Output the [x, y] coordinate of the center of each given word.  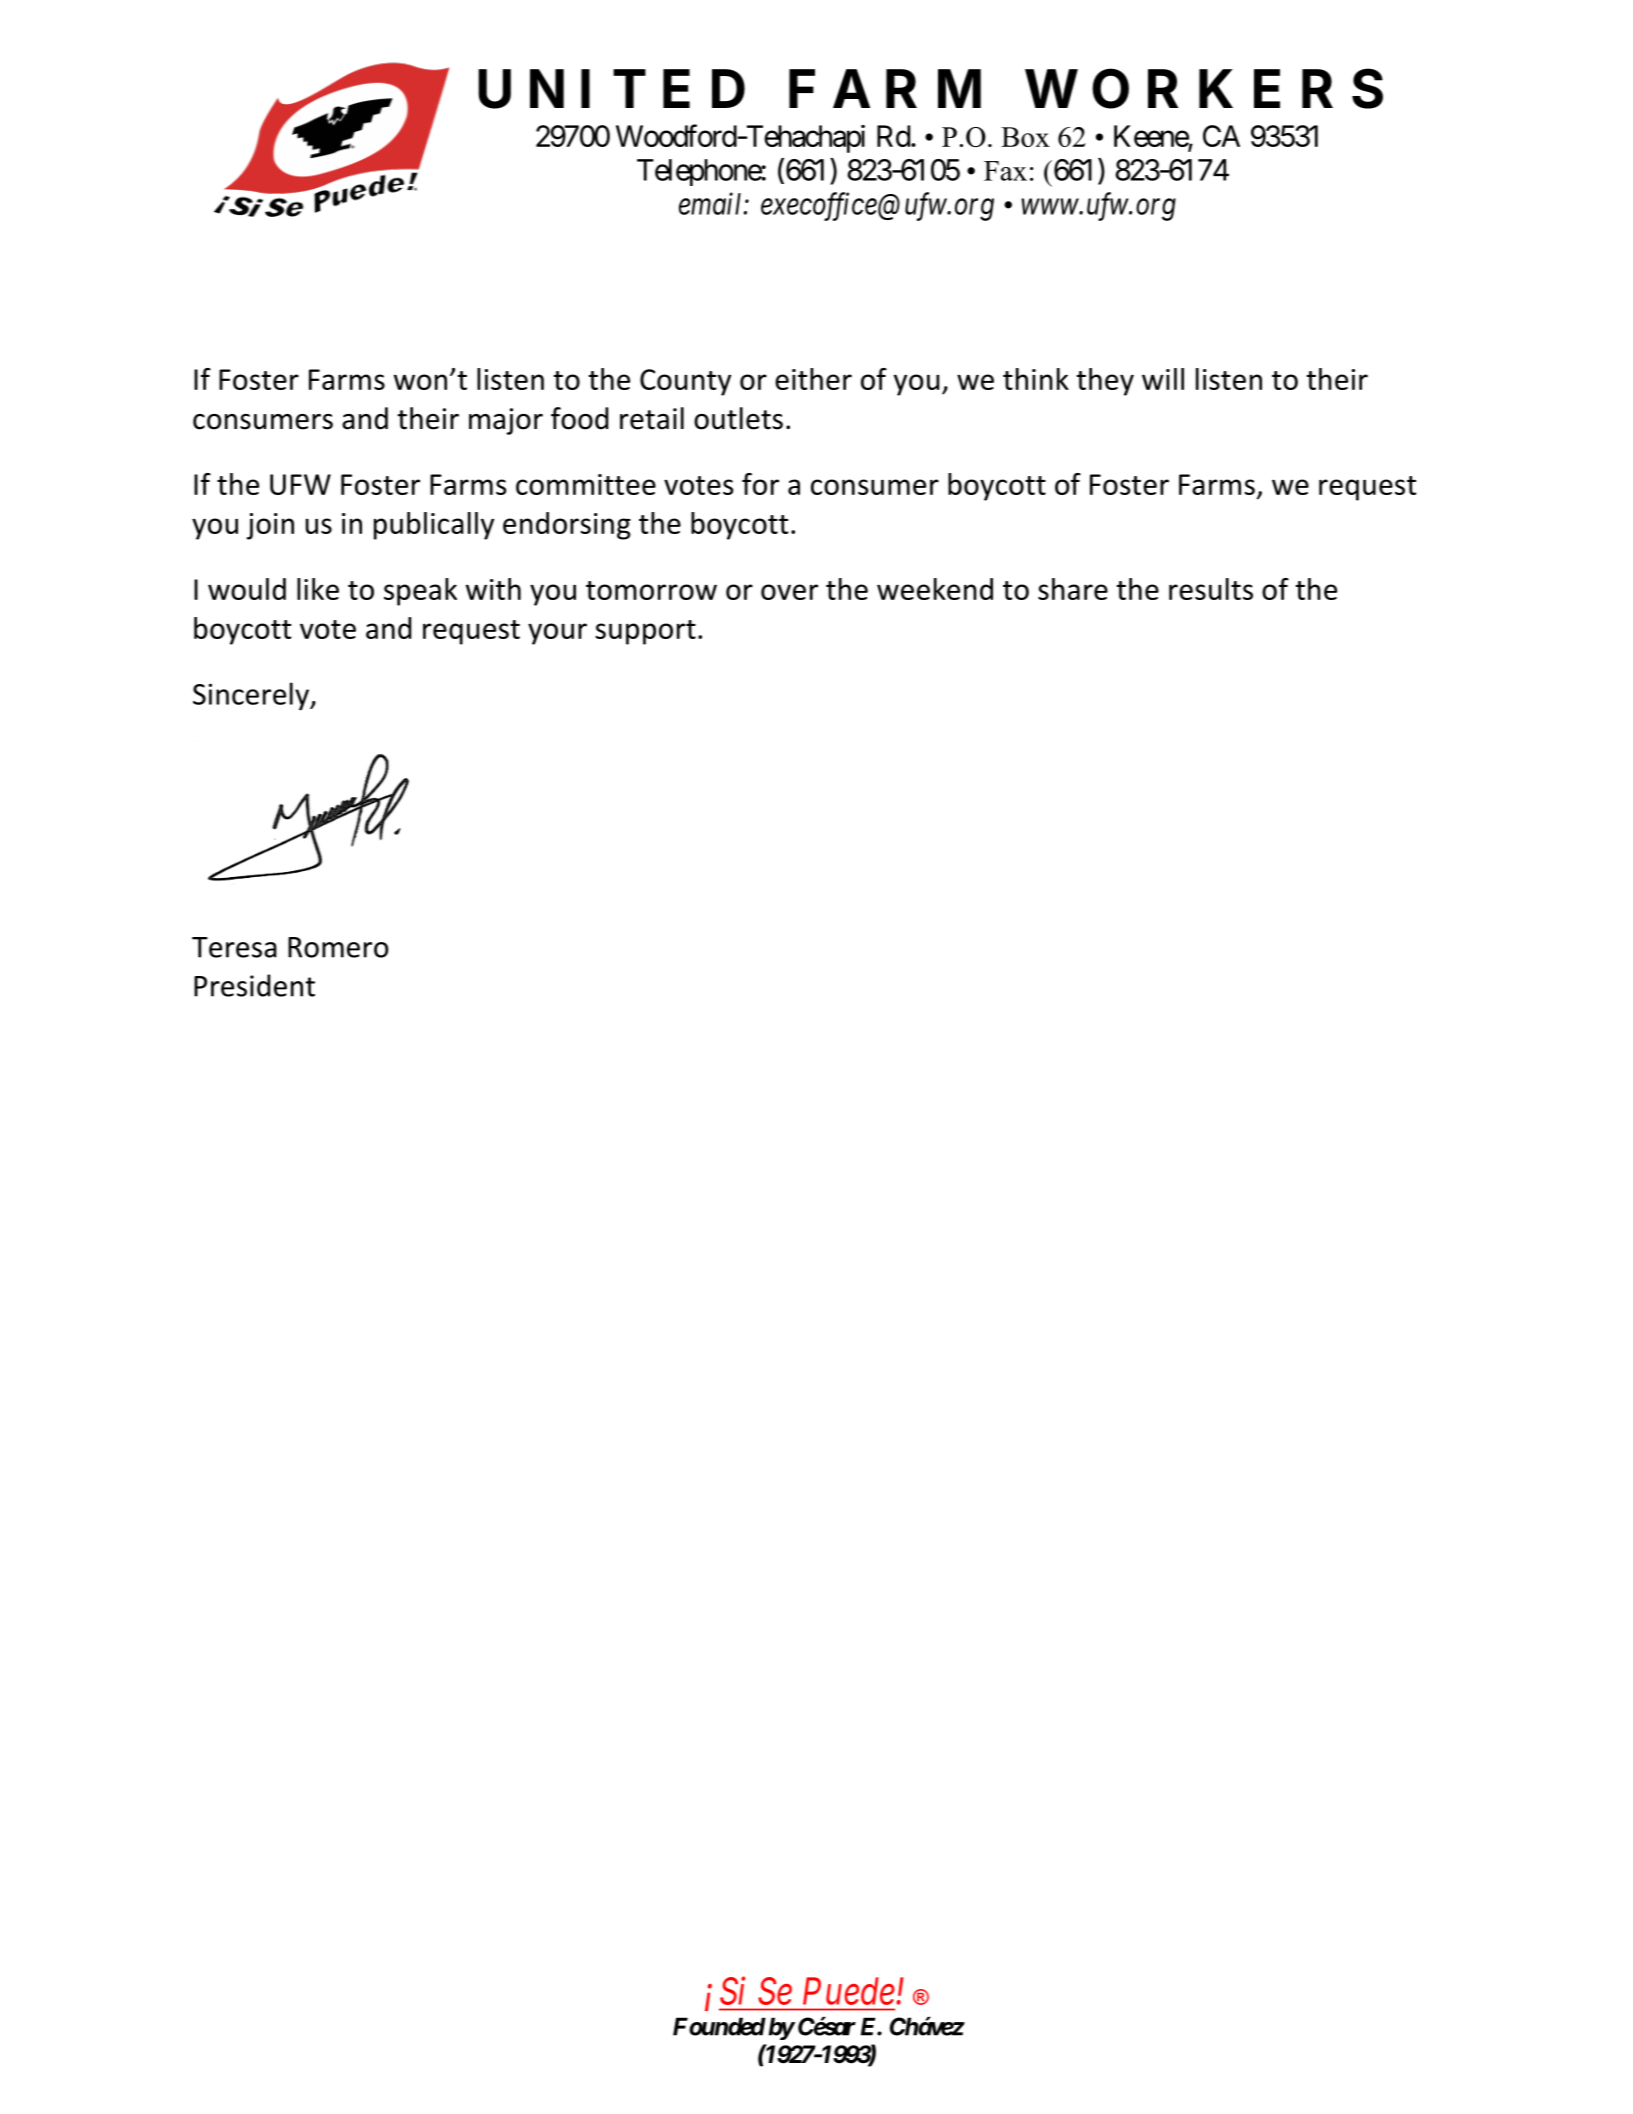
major [506, 421]
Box [1025, 137]
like [318, 589]
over [789, 592]
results [1211, 589]
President [254, 985]
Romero [338, 947]
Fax [1005, 171]
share [1073, 589]
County [685, 382]
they [1105, 382]
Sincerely [252, 696]
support [645, 632]
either [813, 379]
